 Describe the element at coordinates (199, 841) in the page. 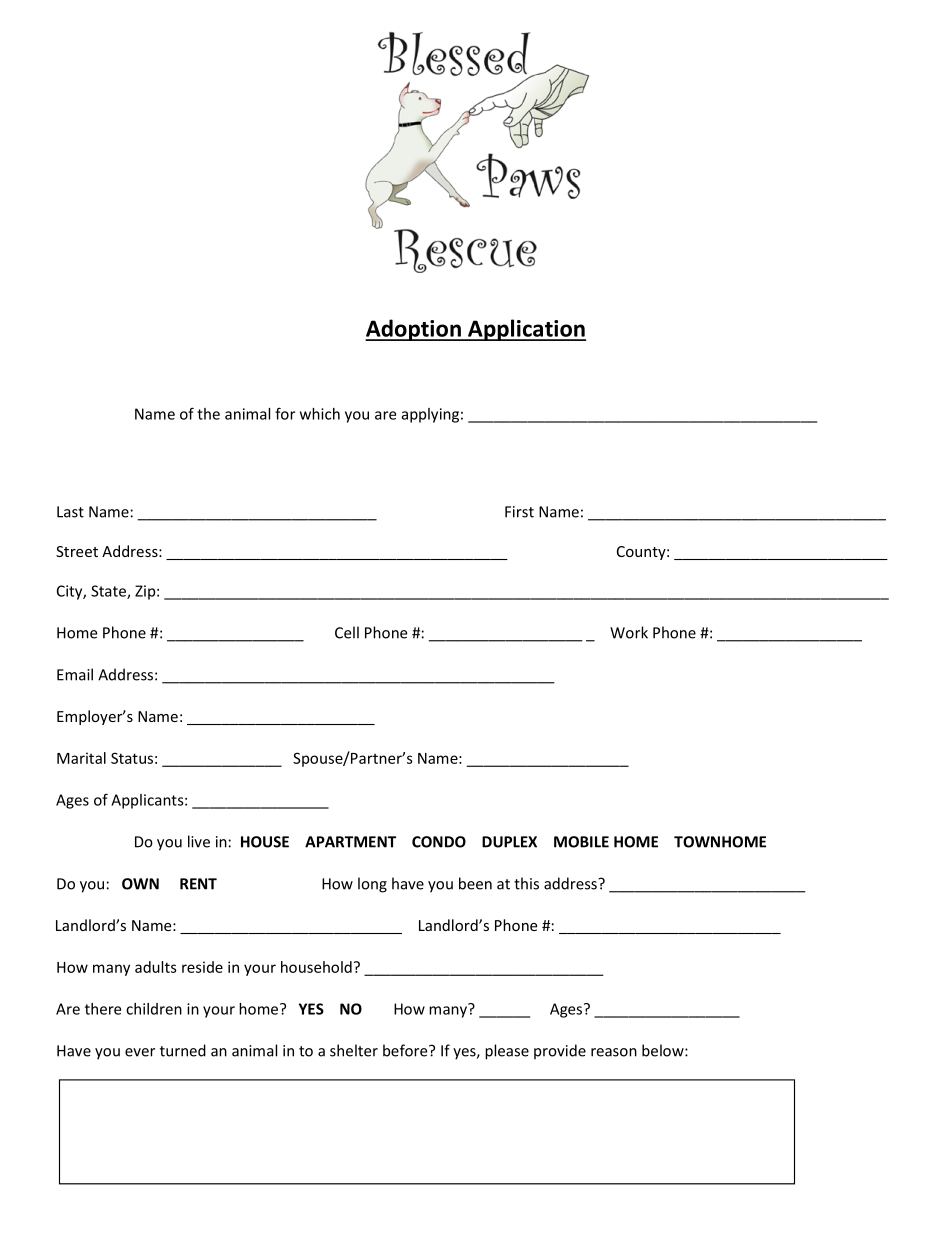

I see `live` at that location.
